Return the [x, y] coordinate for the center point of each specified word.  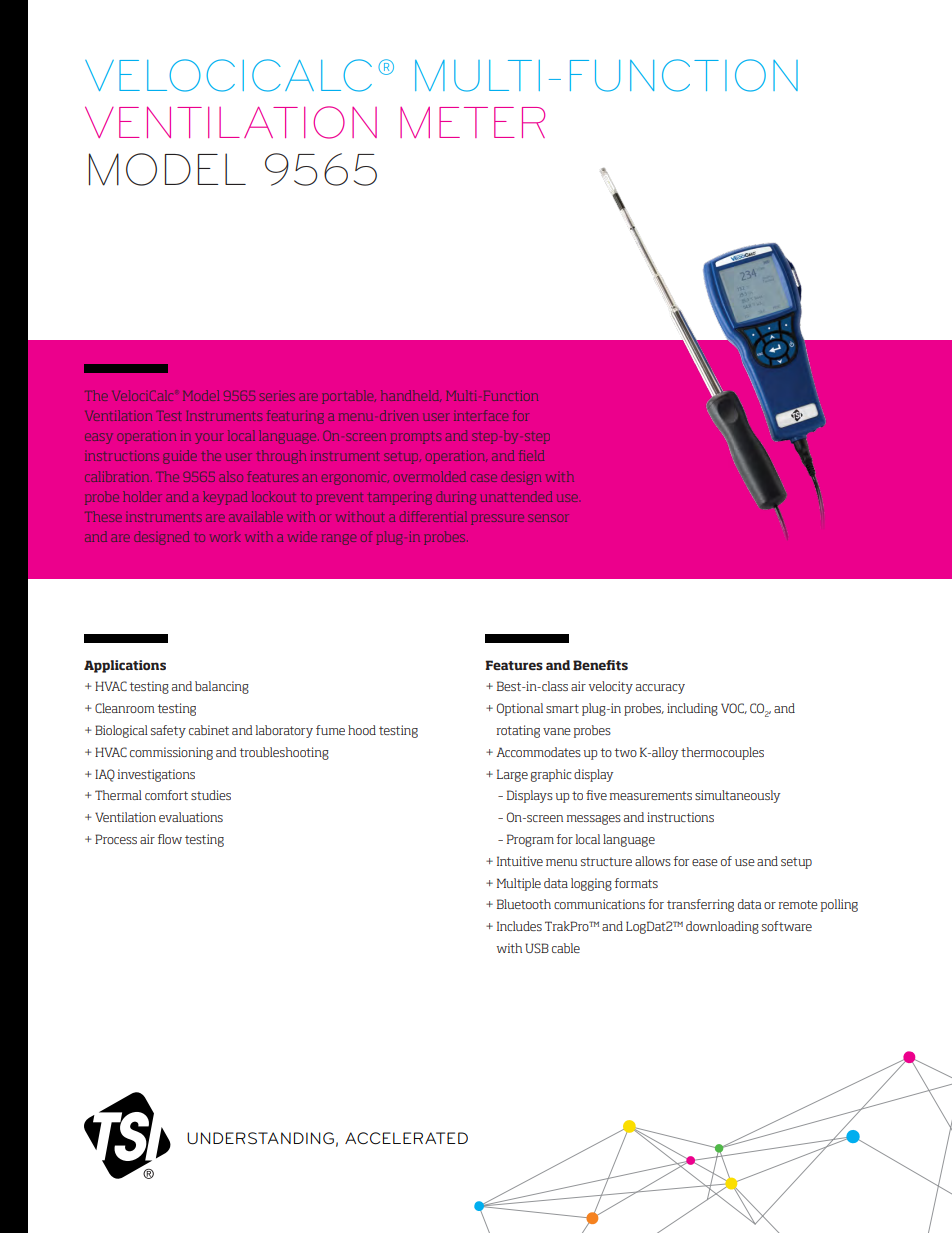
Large [512, 775]
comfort [166, 795]
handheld [411, 396]
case [484, 478]
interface [481, 415]
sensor [548, 518]
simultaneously [737, 796]
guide [180, 457]
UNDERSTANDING [260, 1138]
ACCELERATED [406, 1138]
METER [472, 122]
